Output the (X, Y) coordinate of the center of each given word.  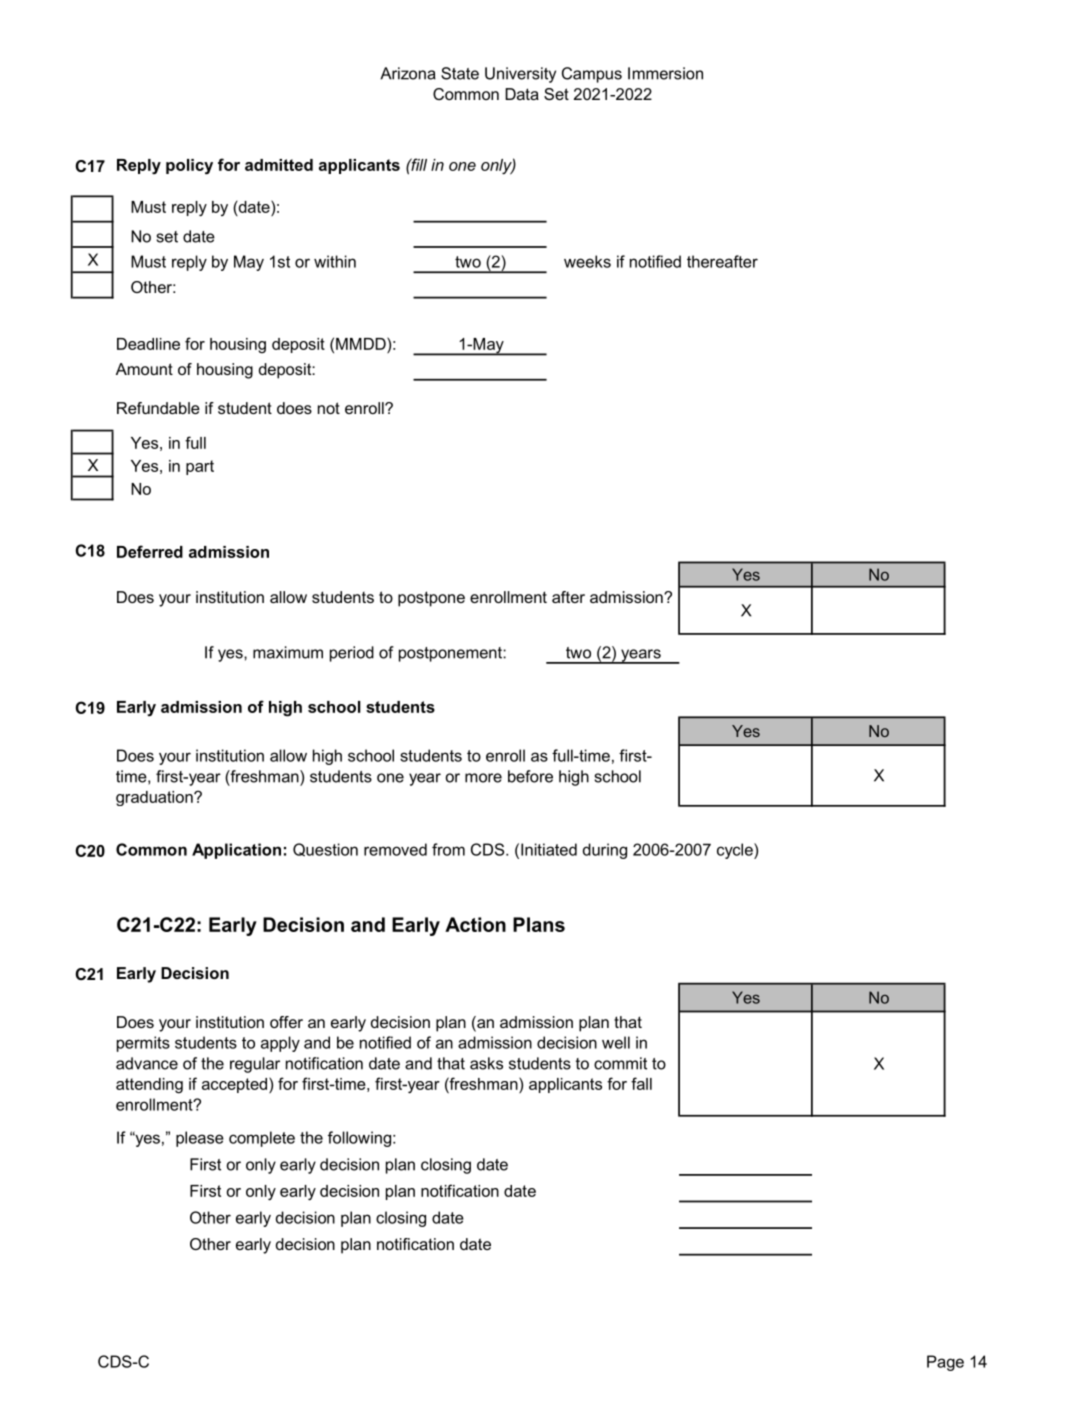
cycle (736, 851)
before (530, 776)
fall (641, 1083)
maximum (288, 652)
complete (262, 1139)
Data (522, 94)
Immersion (665, 73)
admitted (279, 165)
